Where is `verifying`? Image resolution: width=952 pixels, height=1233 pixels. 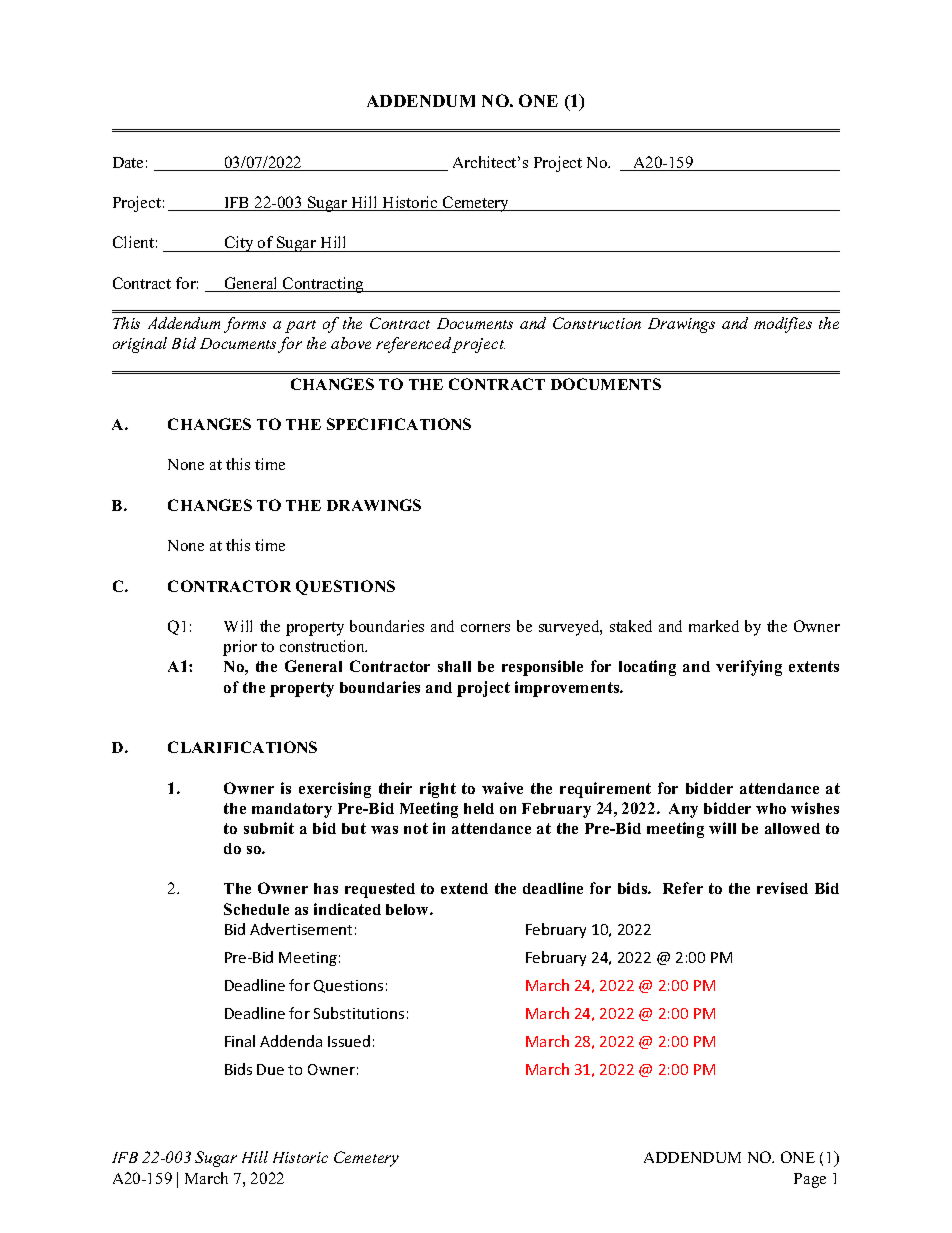 verifying is located at coordinates (749, 668).
